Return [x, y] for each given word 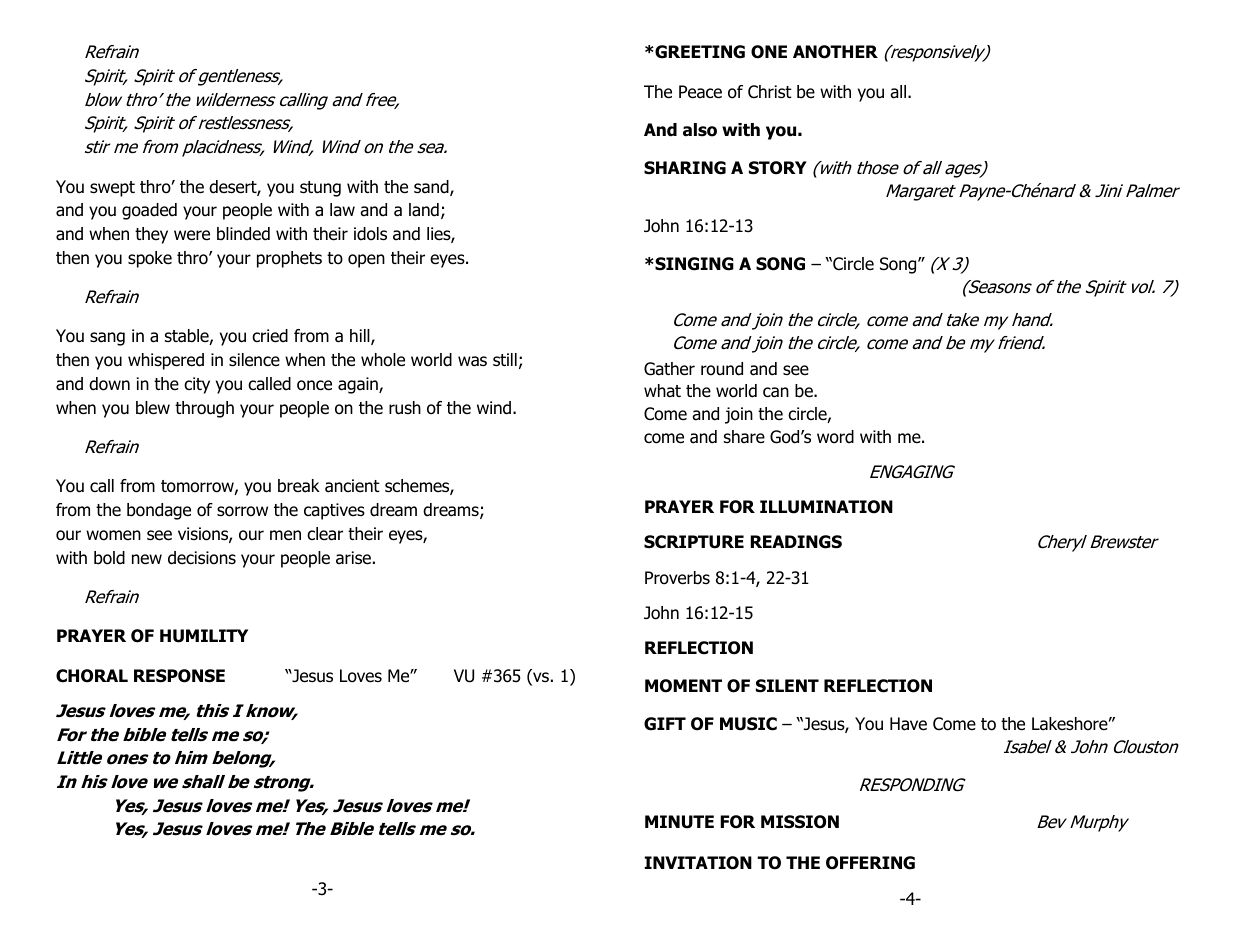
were [192, 235]
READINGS [796, 542]
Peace [700, 92]
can [776, 392]
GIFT [665, 724]
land [424, 210]
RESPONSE [179, 676]
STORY [778, 168]
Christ [770, 92]
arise [353, 558]
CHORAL [92, 676]
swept [112, 189]
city [197, 385]
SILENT [787, 686]
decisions [202, 558]
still [505, 360]
